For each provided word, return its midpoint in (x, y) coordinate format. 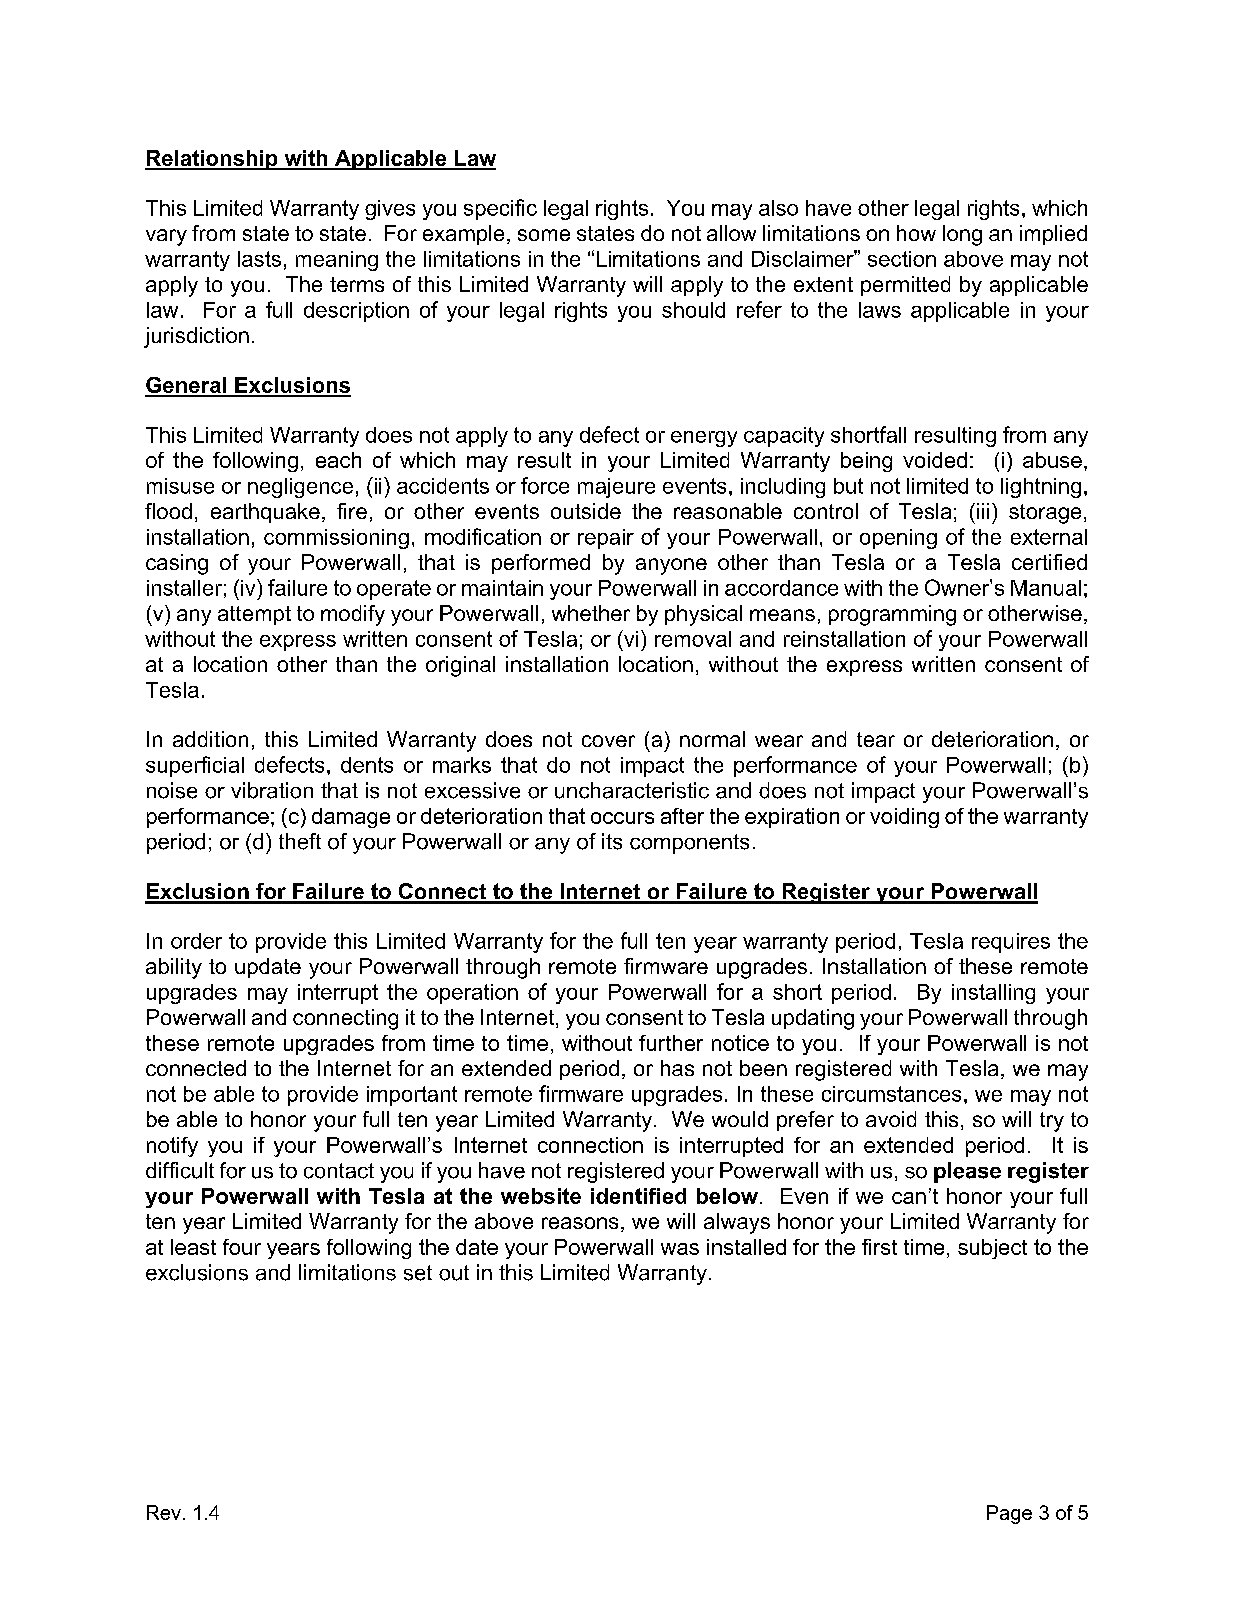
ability (174, 968)
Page (1009, 1514)
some (544, 235)
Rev (164, 1512)
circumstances (891, 1094)
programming (892, 615)
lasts (259, 259)
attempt (254, 615)
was (680, 1249)
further (671, 1043)
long (962, 235)
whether (591, 613)
